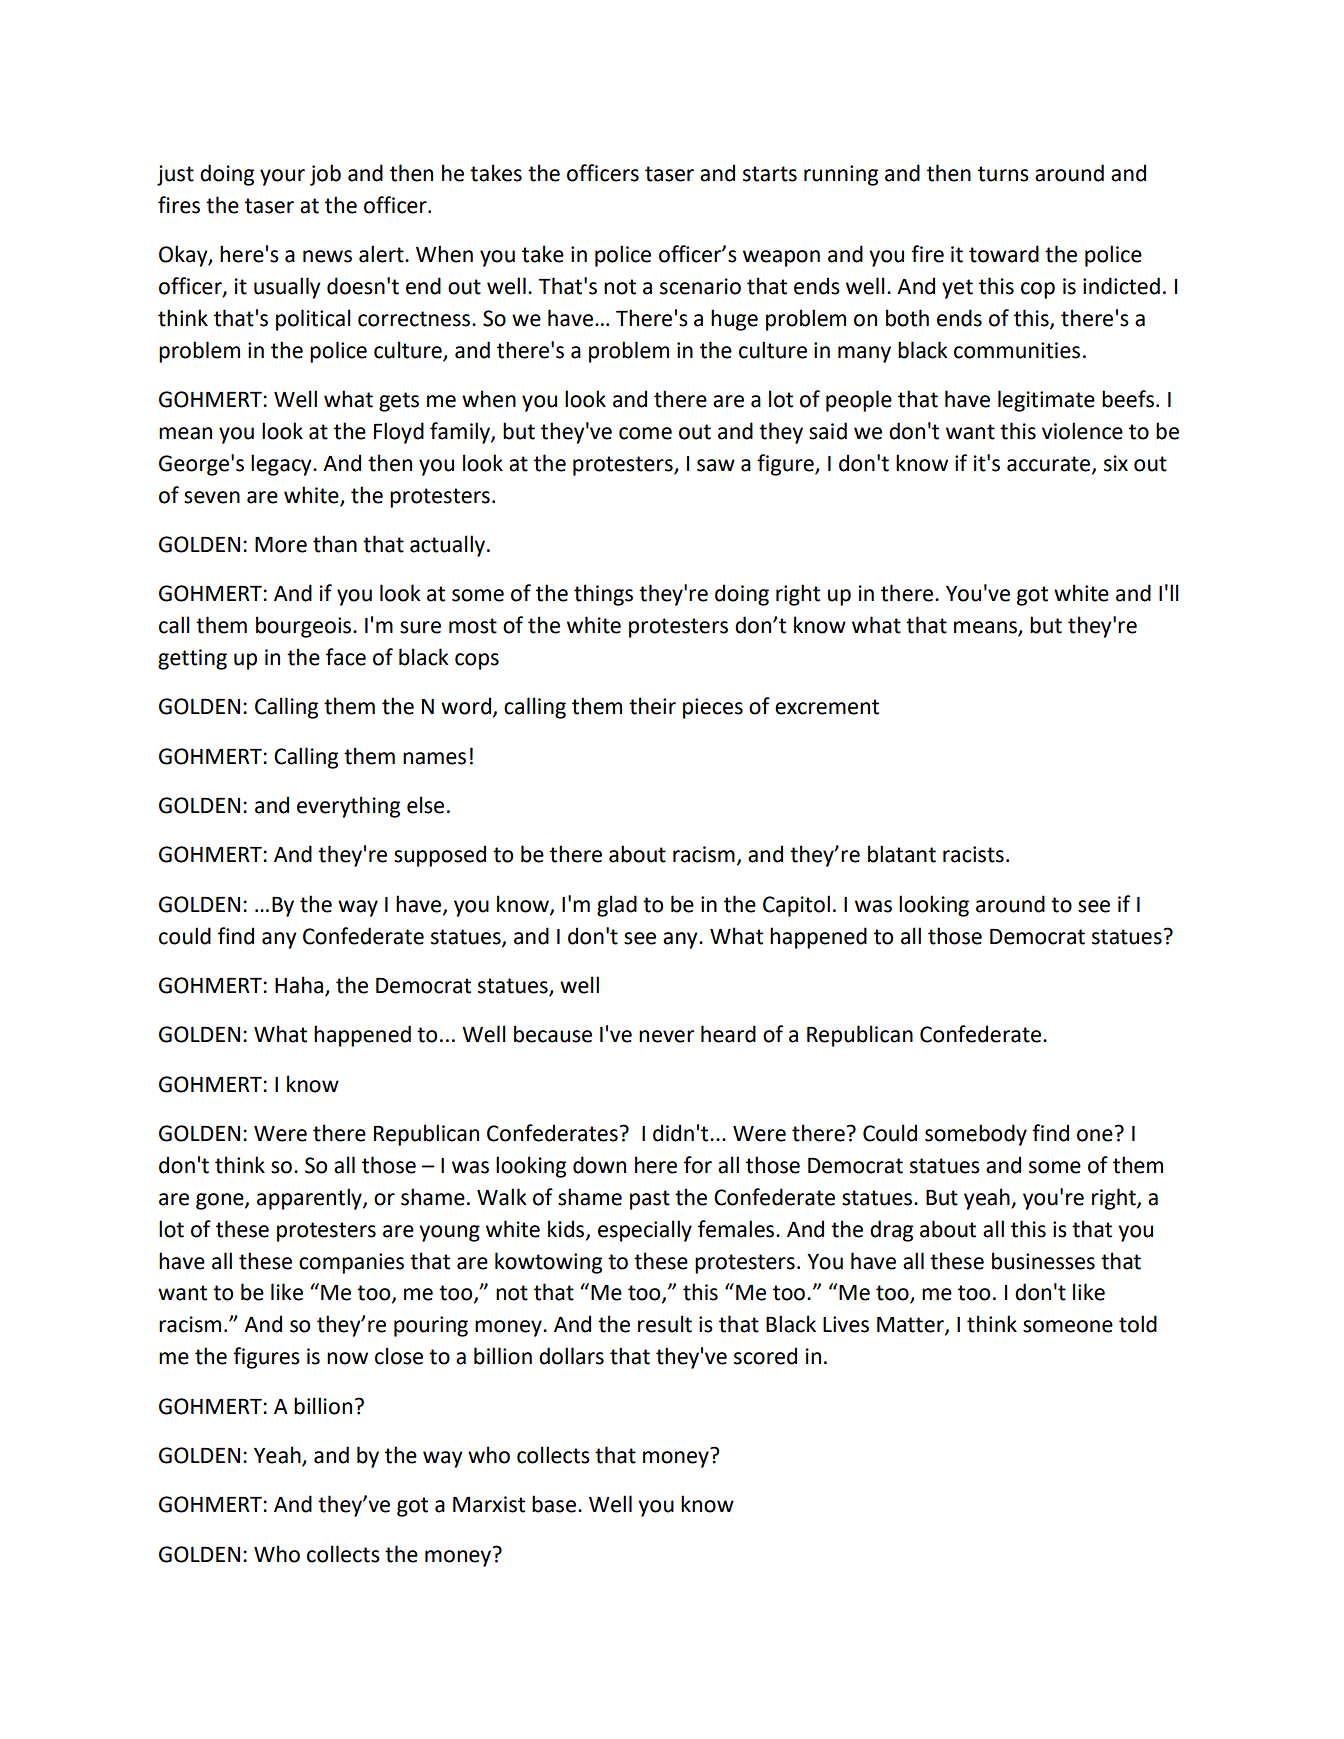  What do you see at coordinates (617, 906) in the document?
I see `glad` at bounding box center [617, 906].
